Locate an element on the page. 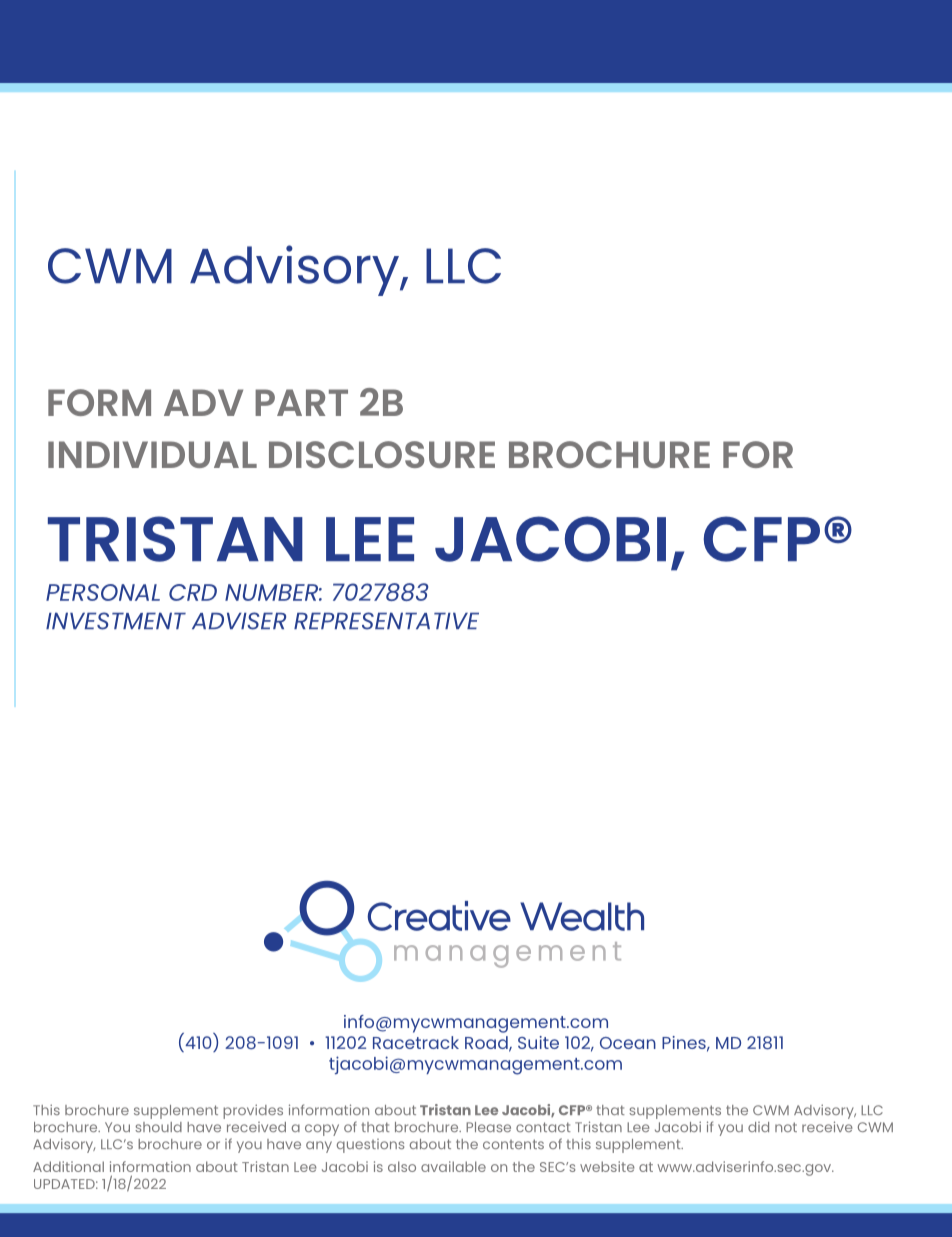 Image resolution: width=952 pixels, height=1237 pixels. should is located at coordinates (158, 1127).
